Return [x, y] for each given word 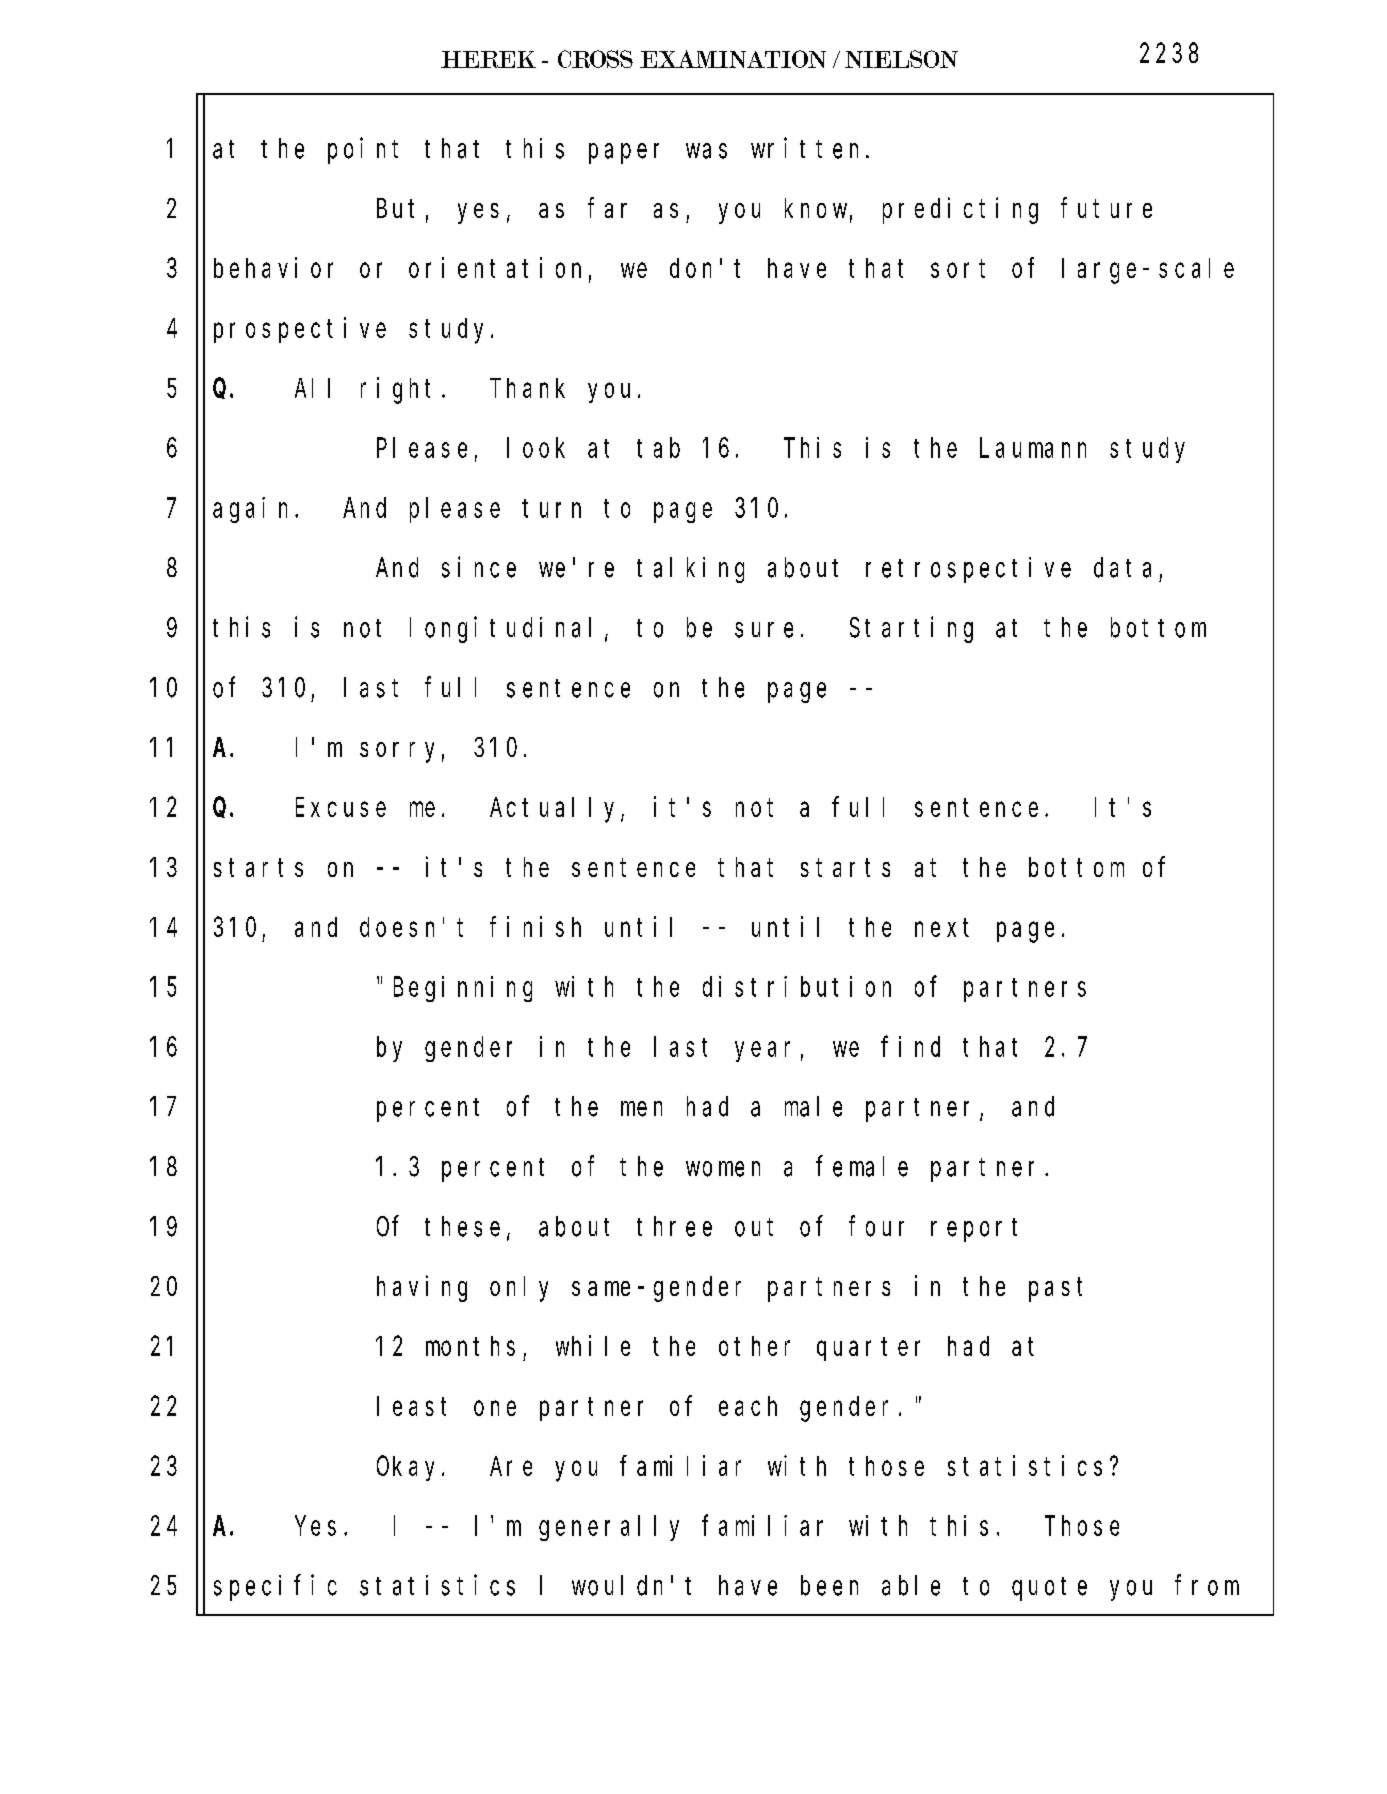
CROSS [595, 59]
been [829, 1585]
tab [658, 448]
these [462, 1226]
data [1122, 567]
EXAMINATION [733, 59]
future [1106, 208]
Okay [410, 1468]
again [254, 510]
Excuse [341, 808]
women [723, 1169]
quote [1049, 1589]
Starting [911, 629]
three [674, 1226]
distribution [797, 986]
